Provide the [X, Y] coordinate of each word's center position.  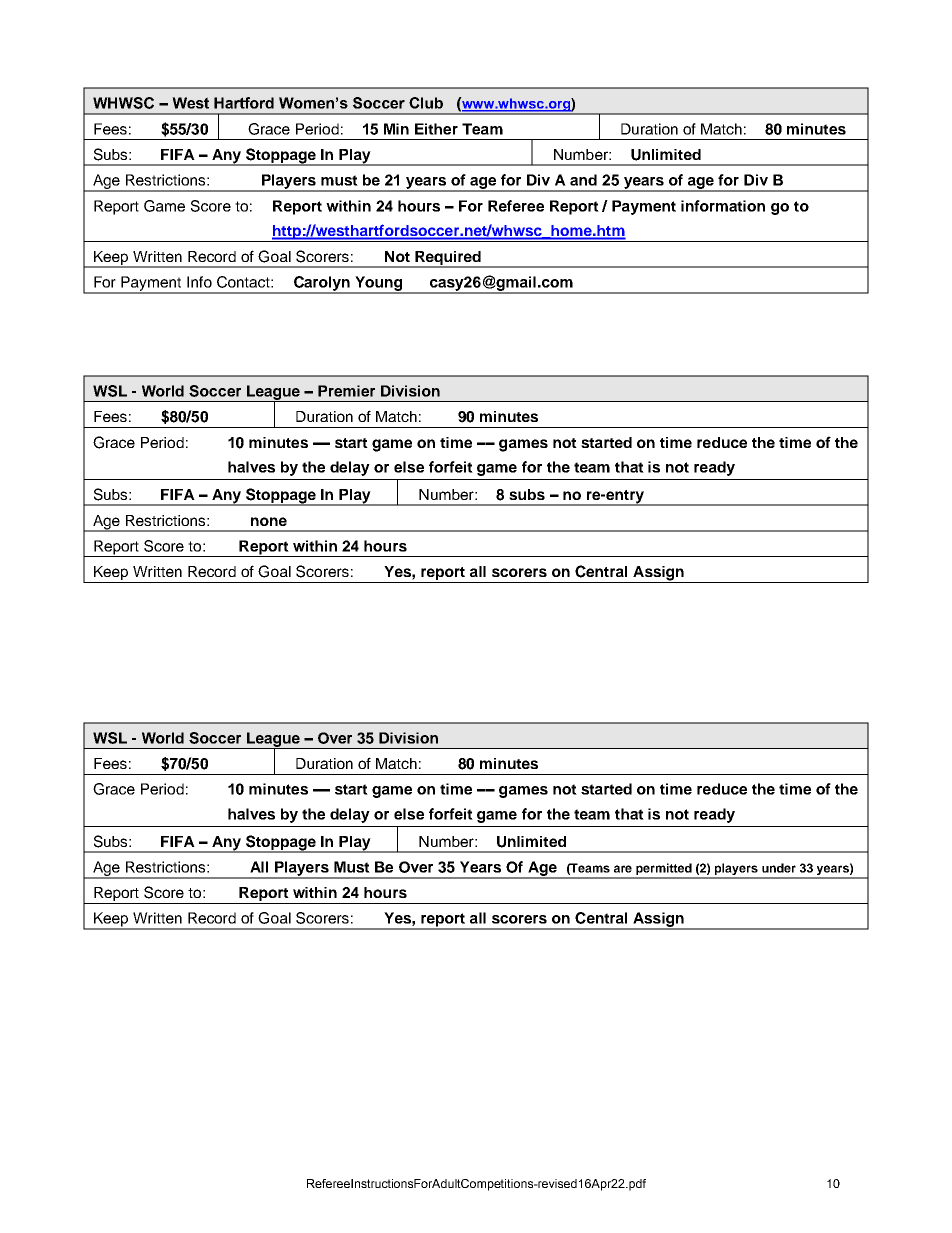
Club [426, 103]
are [623, 869]
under [779, 868]
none [269, 521]
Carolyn [321, 284]
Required [448, 259]
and [583, 180]
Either [436, 129]
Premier [346, 391]
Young [379, 284]
